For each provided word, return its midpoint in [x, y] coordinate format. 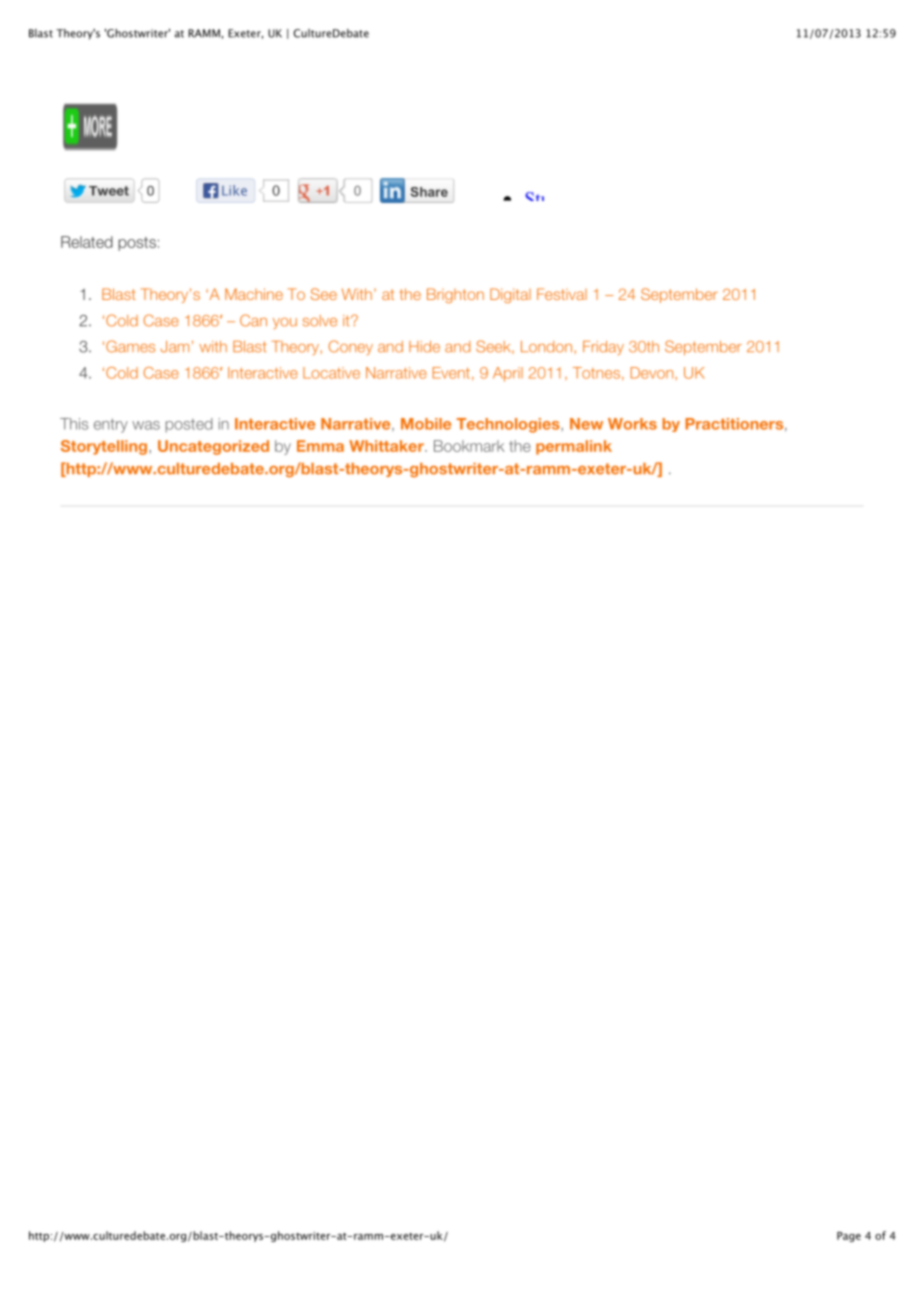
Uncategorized [213, 447]
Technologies [509, 425]
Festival [562, 294]
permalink [574, 447]
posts [137, 244]
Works [632, 424]
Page [849, 1237]
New [586, 424]
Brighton [455, 295]
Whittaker [387, 446]
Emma [320, 446]
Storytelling [104, 447]
